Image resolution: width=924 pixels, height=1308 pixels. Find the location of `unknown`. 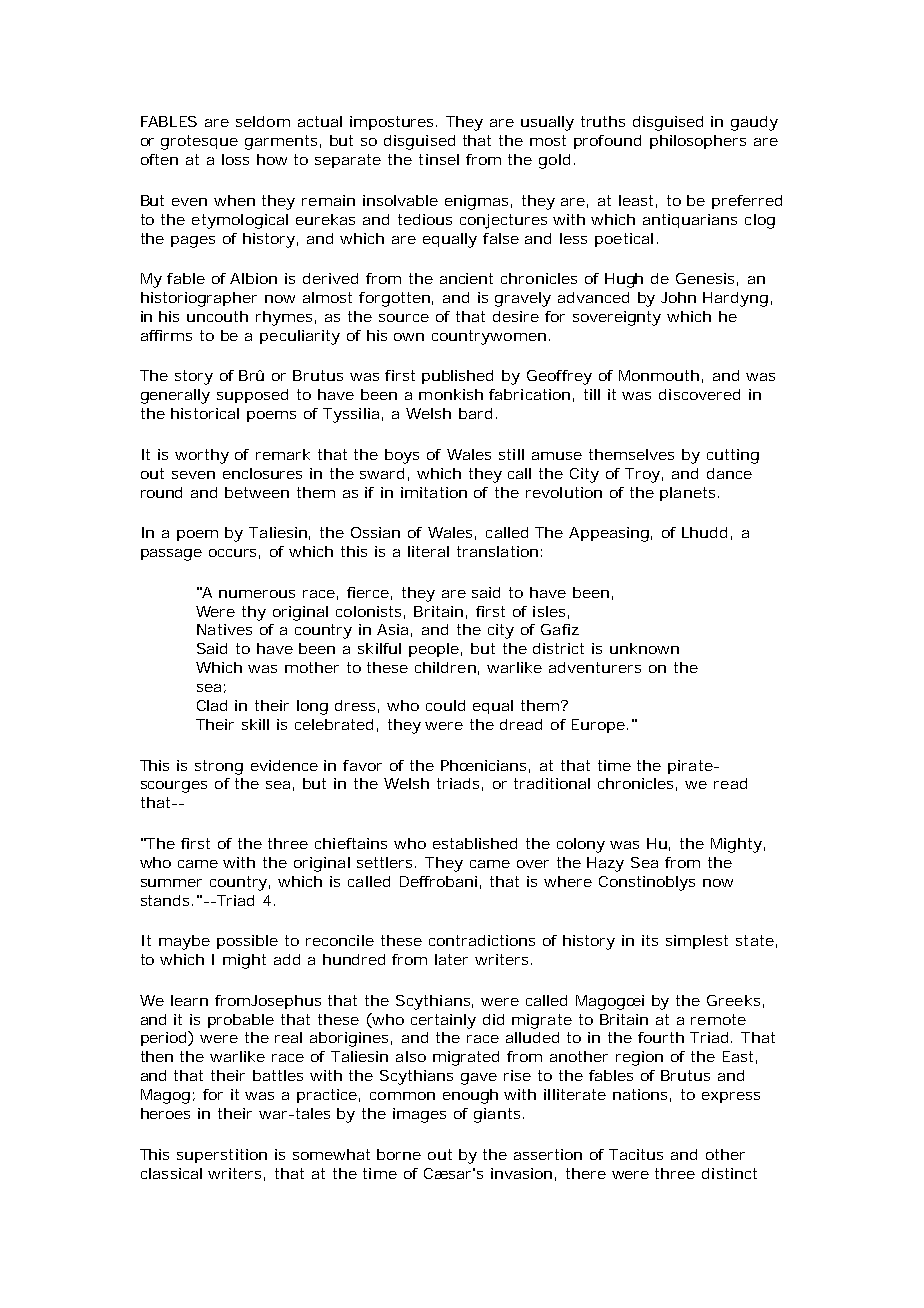

unknown is located at coordinates (644, 648).
